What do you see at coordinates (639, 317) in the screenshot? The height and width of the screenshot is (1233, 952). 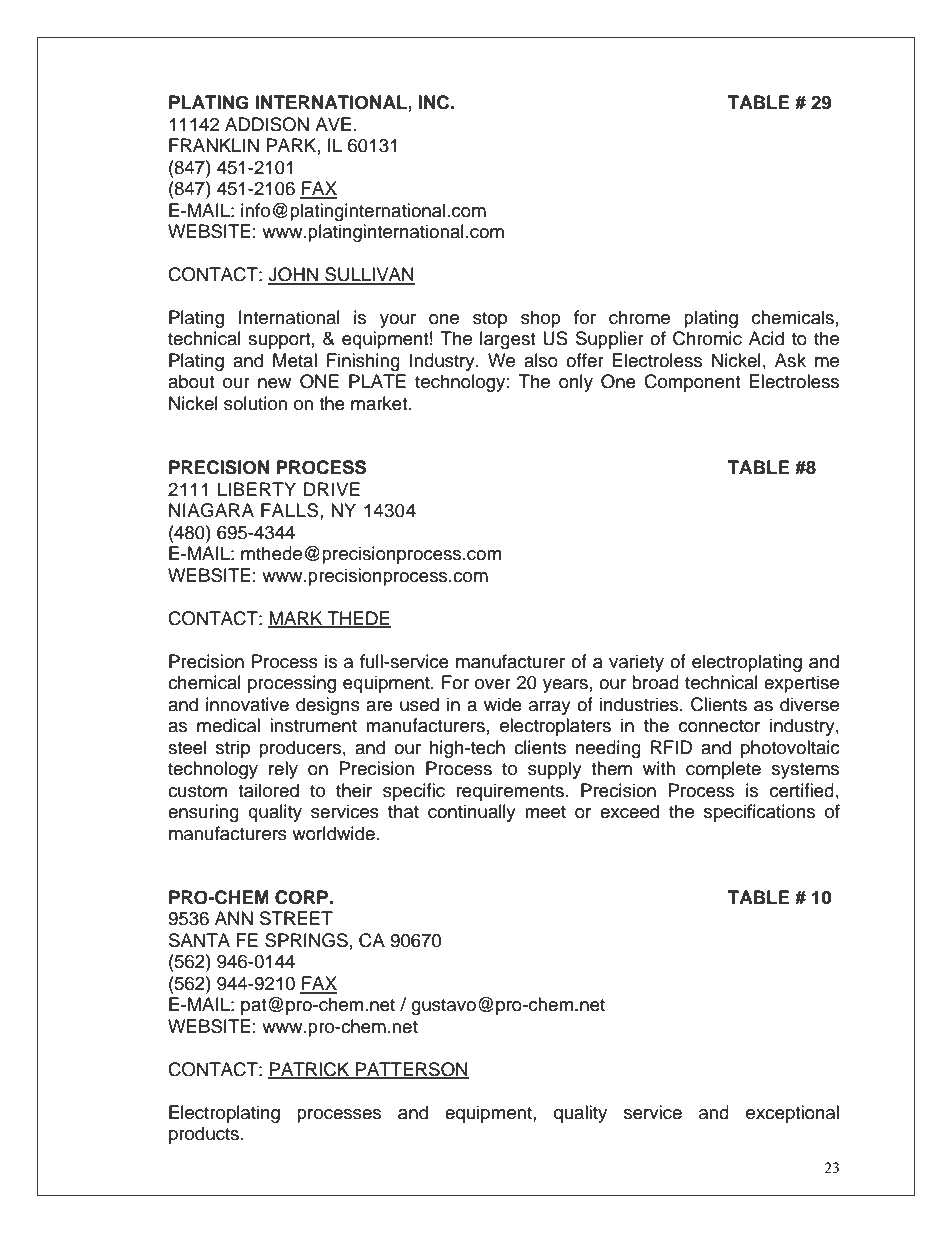 I see `chrome` at bounding box center [639, 317].
